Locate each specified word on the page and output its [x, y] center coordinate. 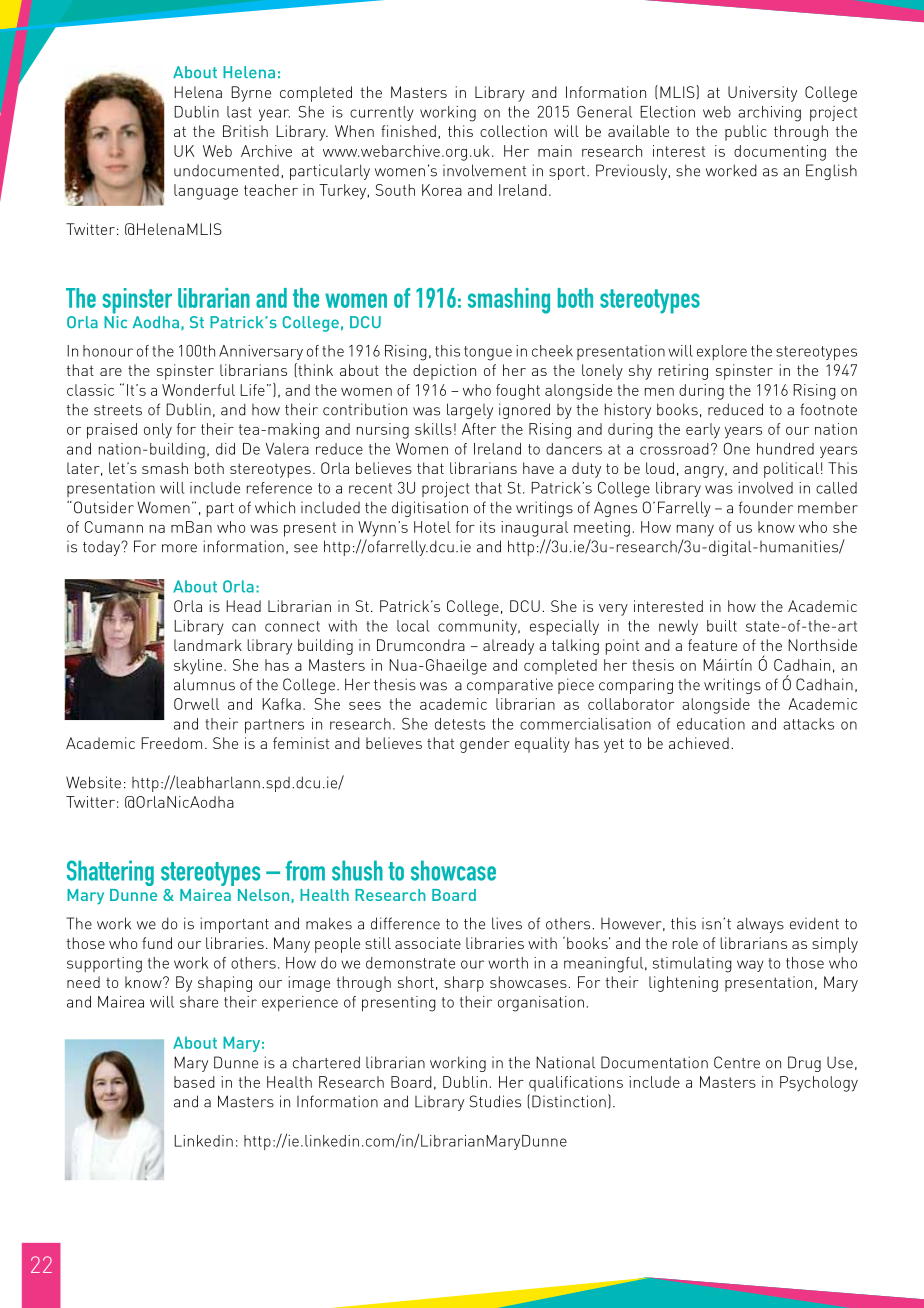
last [239, 112]
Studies [495, 1101]
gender [485, 745]
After [479, 429]
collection [513, 131]
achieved [699, 743]
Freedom [171, 743]
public [746, 133]
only [158, 431]
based [194, 1082]
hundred [785, 449]
